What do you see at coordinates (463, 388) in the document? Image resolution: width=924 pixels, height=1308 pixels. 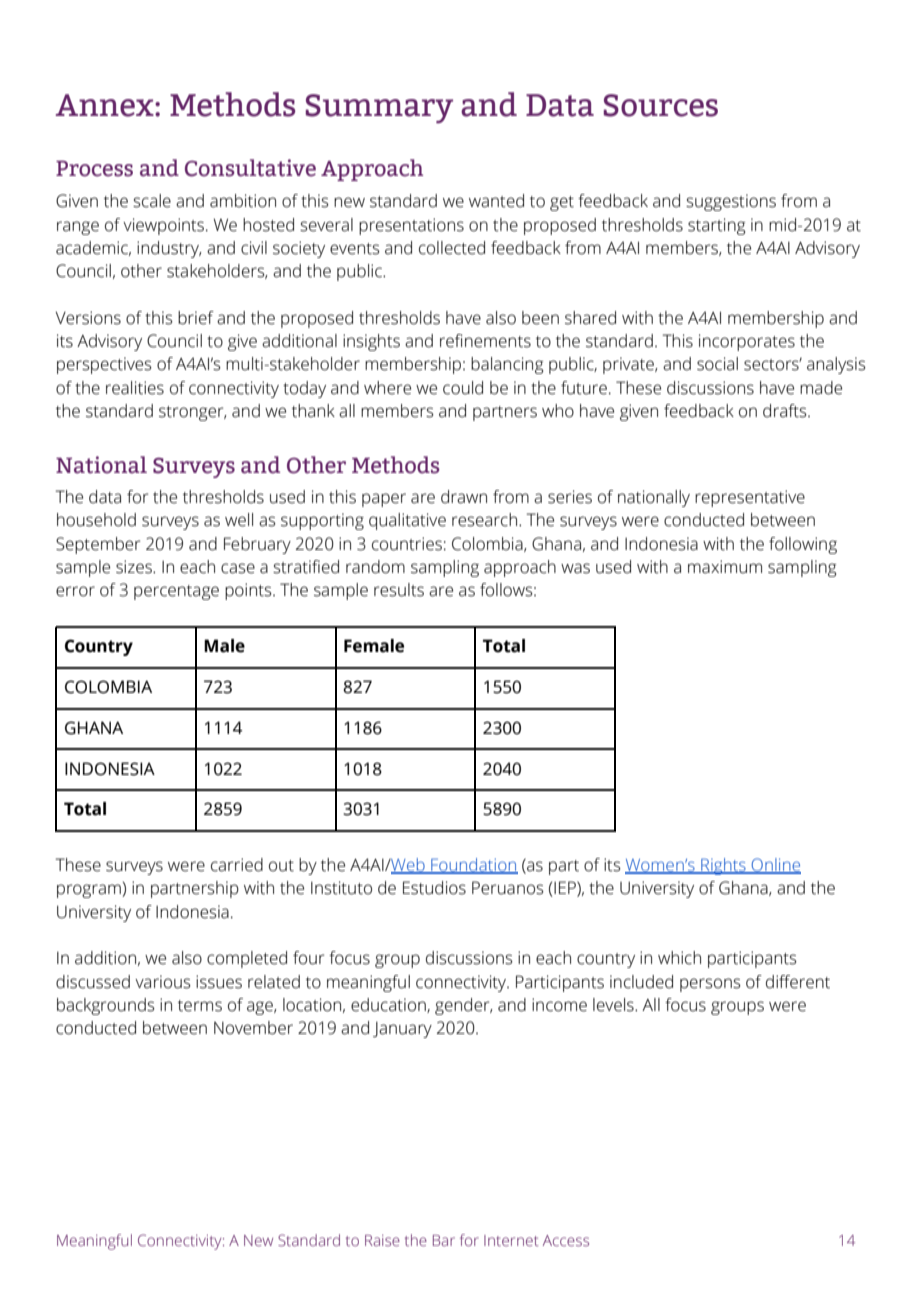 I see `could` at bounding box center [463, 388].
